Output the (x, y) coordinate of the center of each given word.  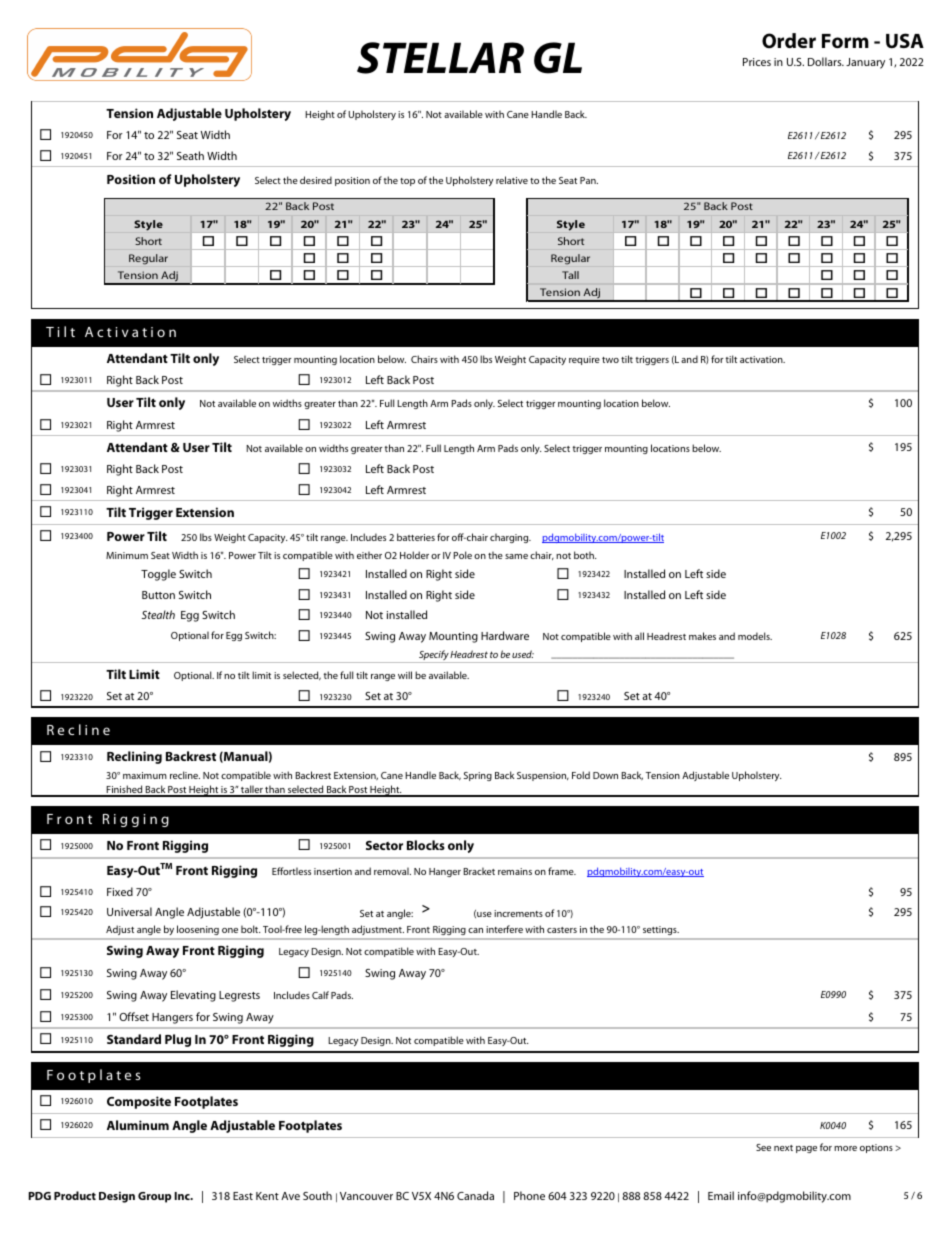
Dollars (826, 61)
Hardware (505, 635)
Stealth (158, 614)
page (806, 1149)
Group (154, 1197)
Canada (475, 1195)
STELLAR (440, 58)
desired (316, 180)
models (755, 636)
